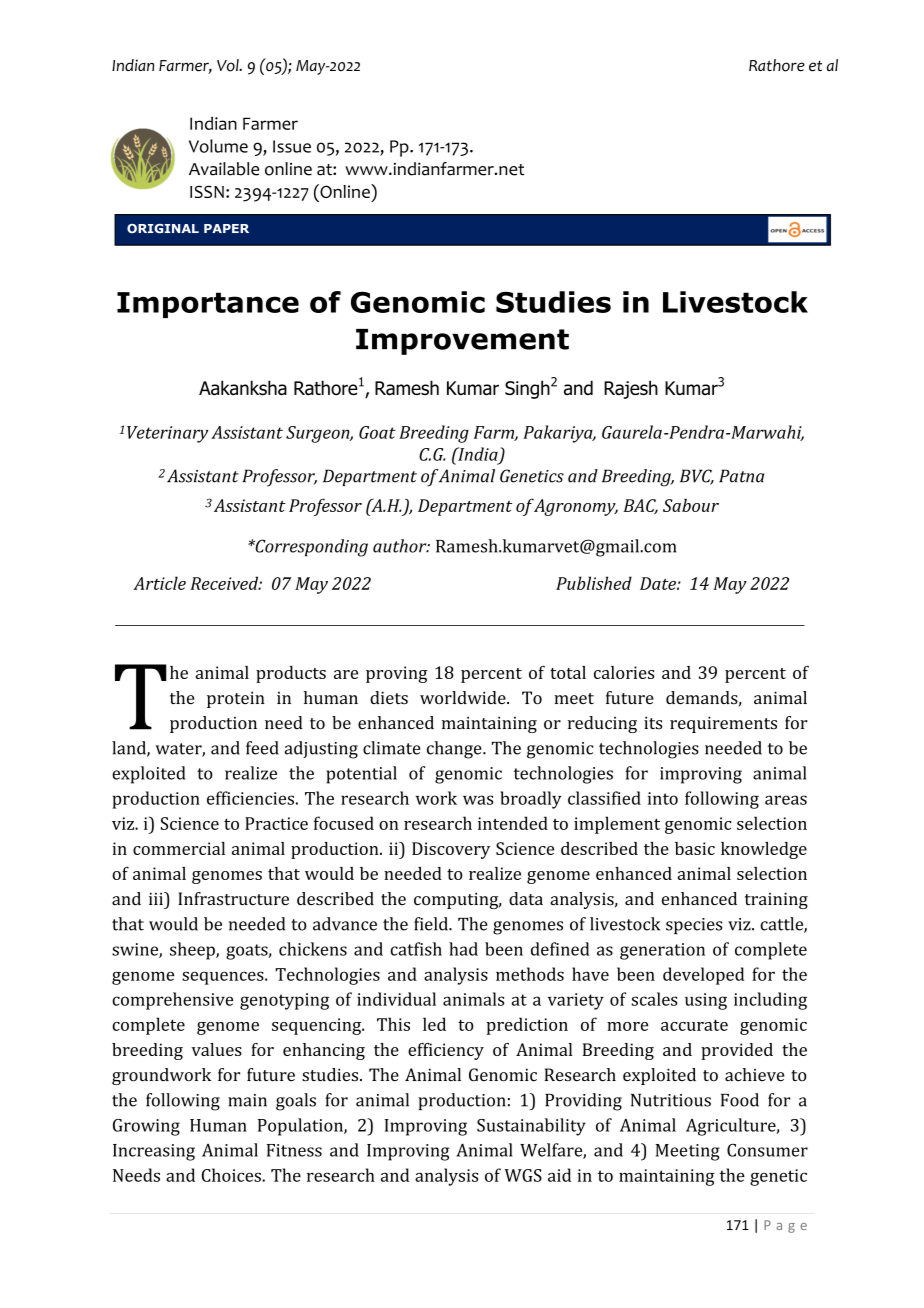 Image resolution: width=924 pixels, height=1308 pixels. Describe the element at coordinates (703, 976) in the image. I see `developed` at that location.
